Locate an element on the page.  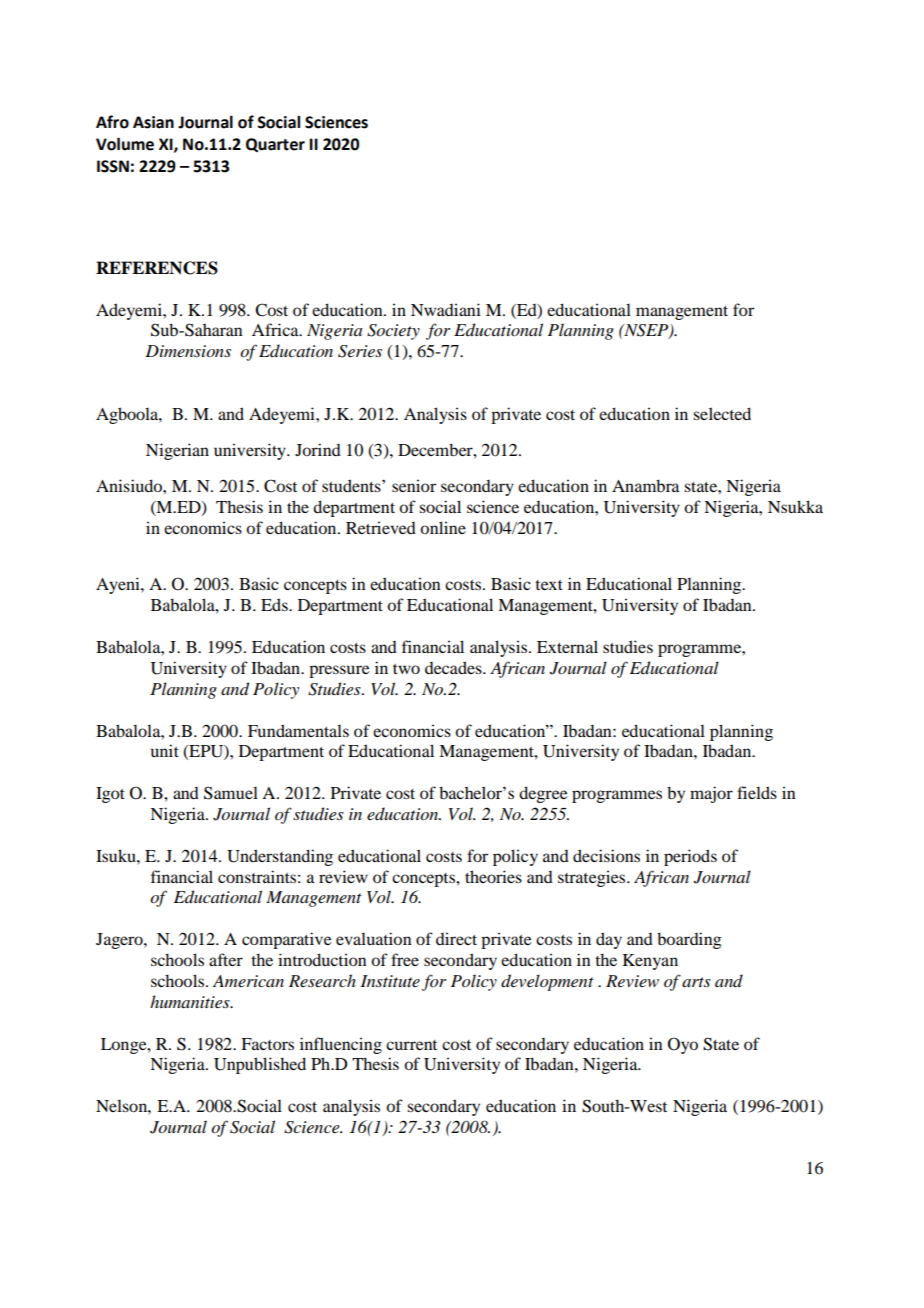
selected is located at coordinates (722, 413).
